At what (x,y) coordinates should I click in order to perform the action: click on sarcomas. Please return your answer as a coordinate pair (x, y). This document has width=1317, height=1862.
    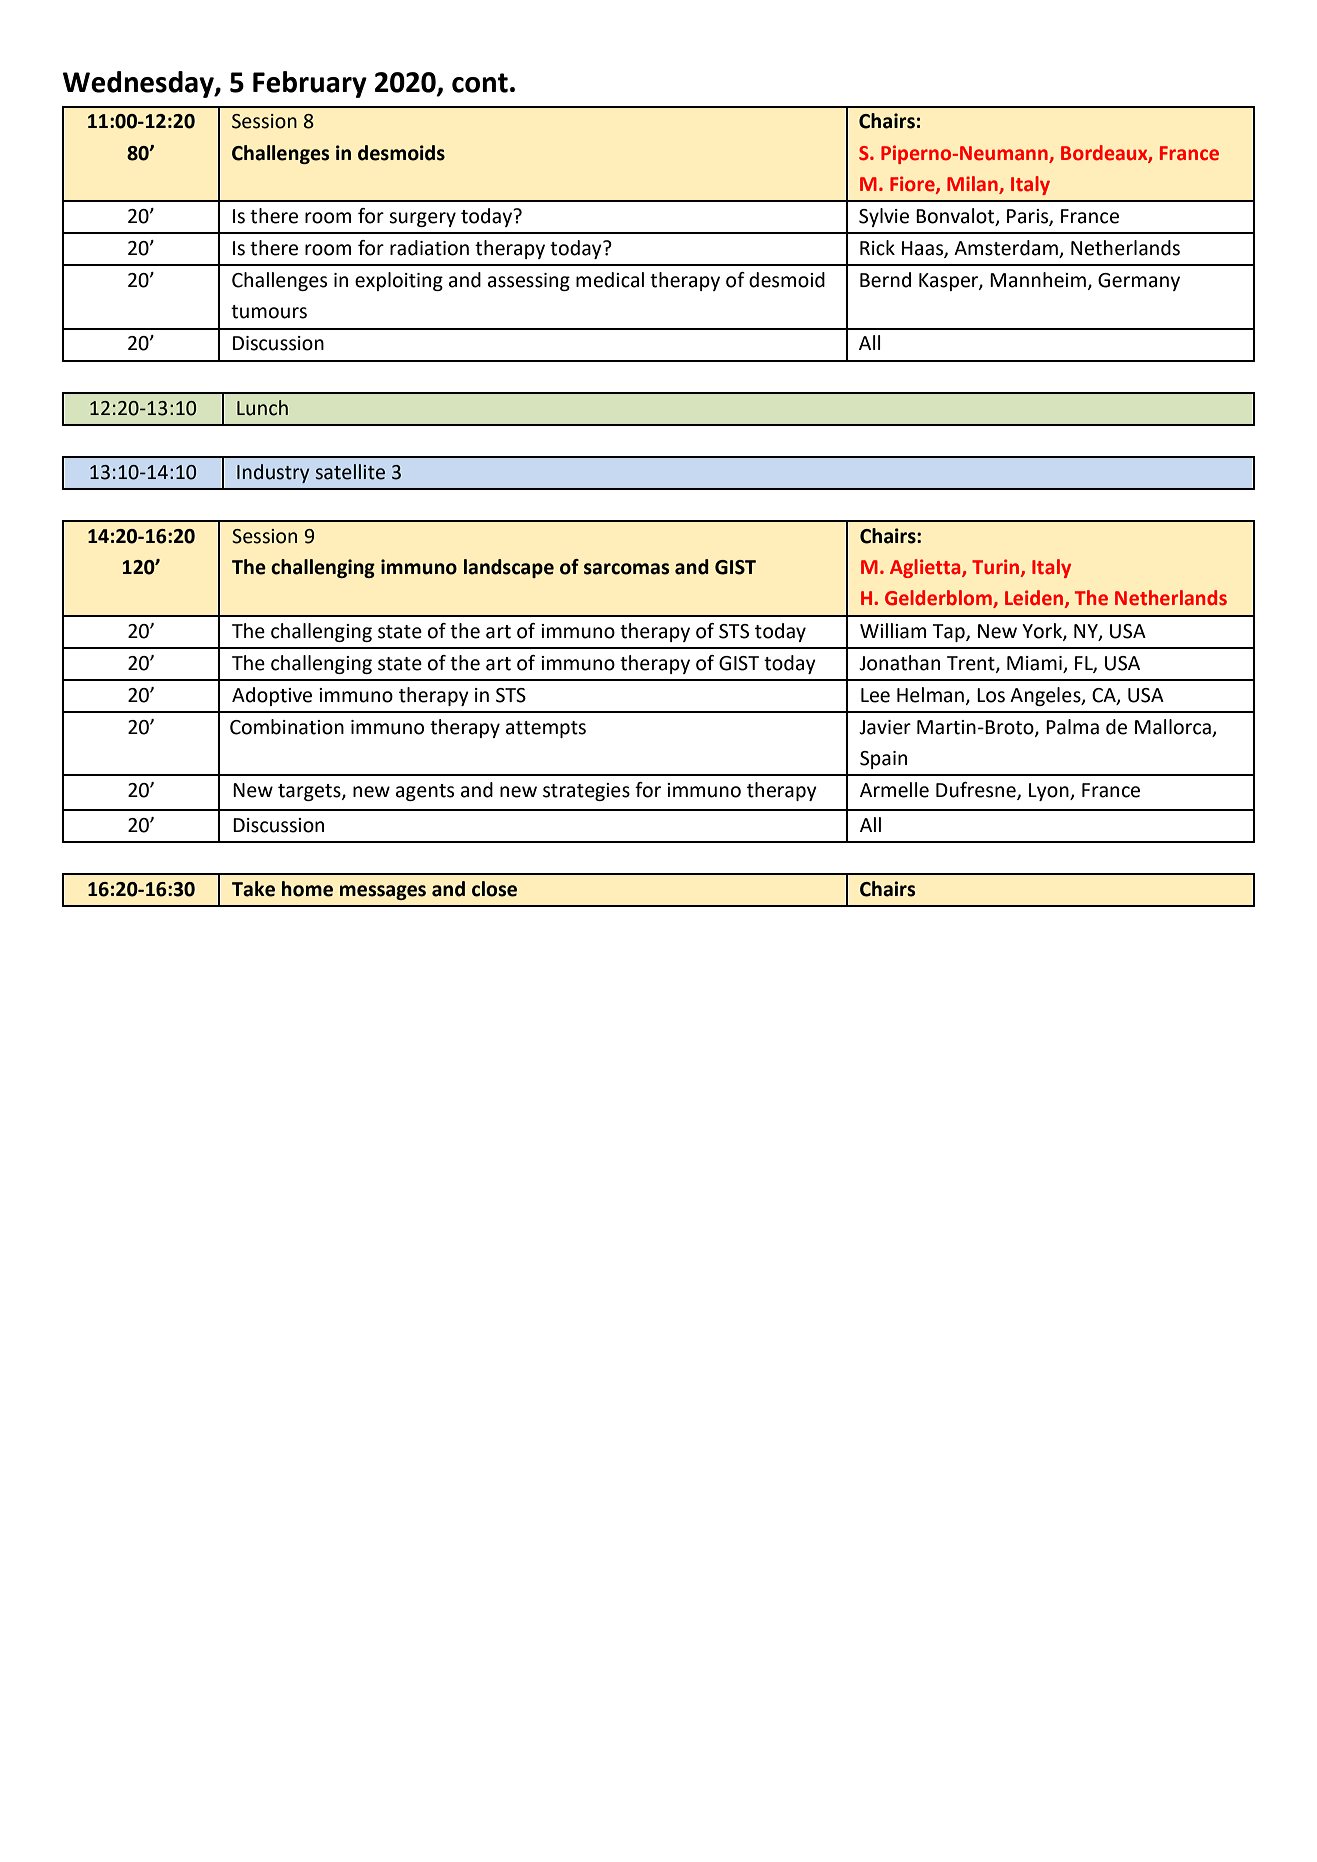
    Looking at the image, I should click on (626, 569).
